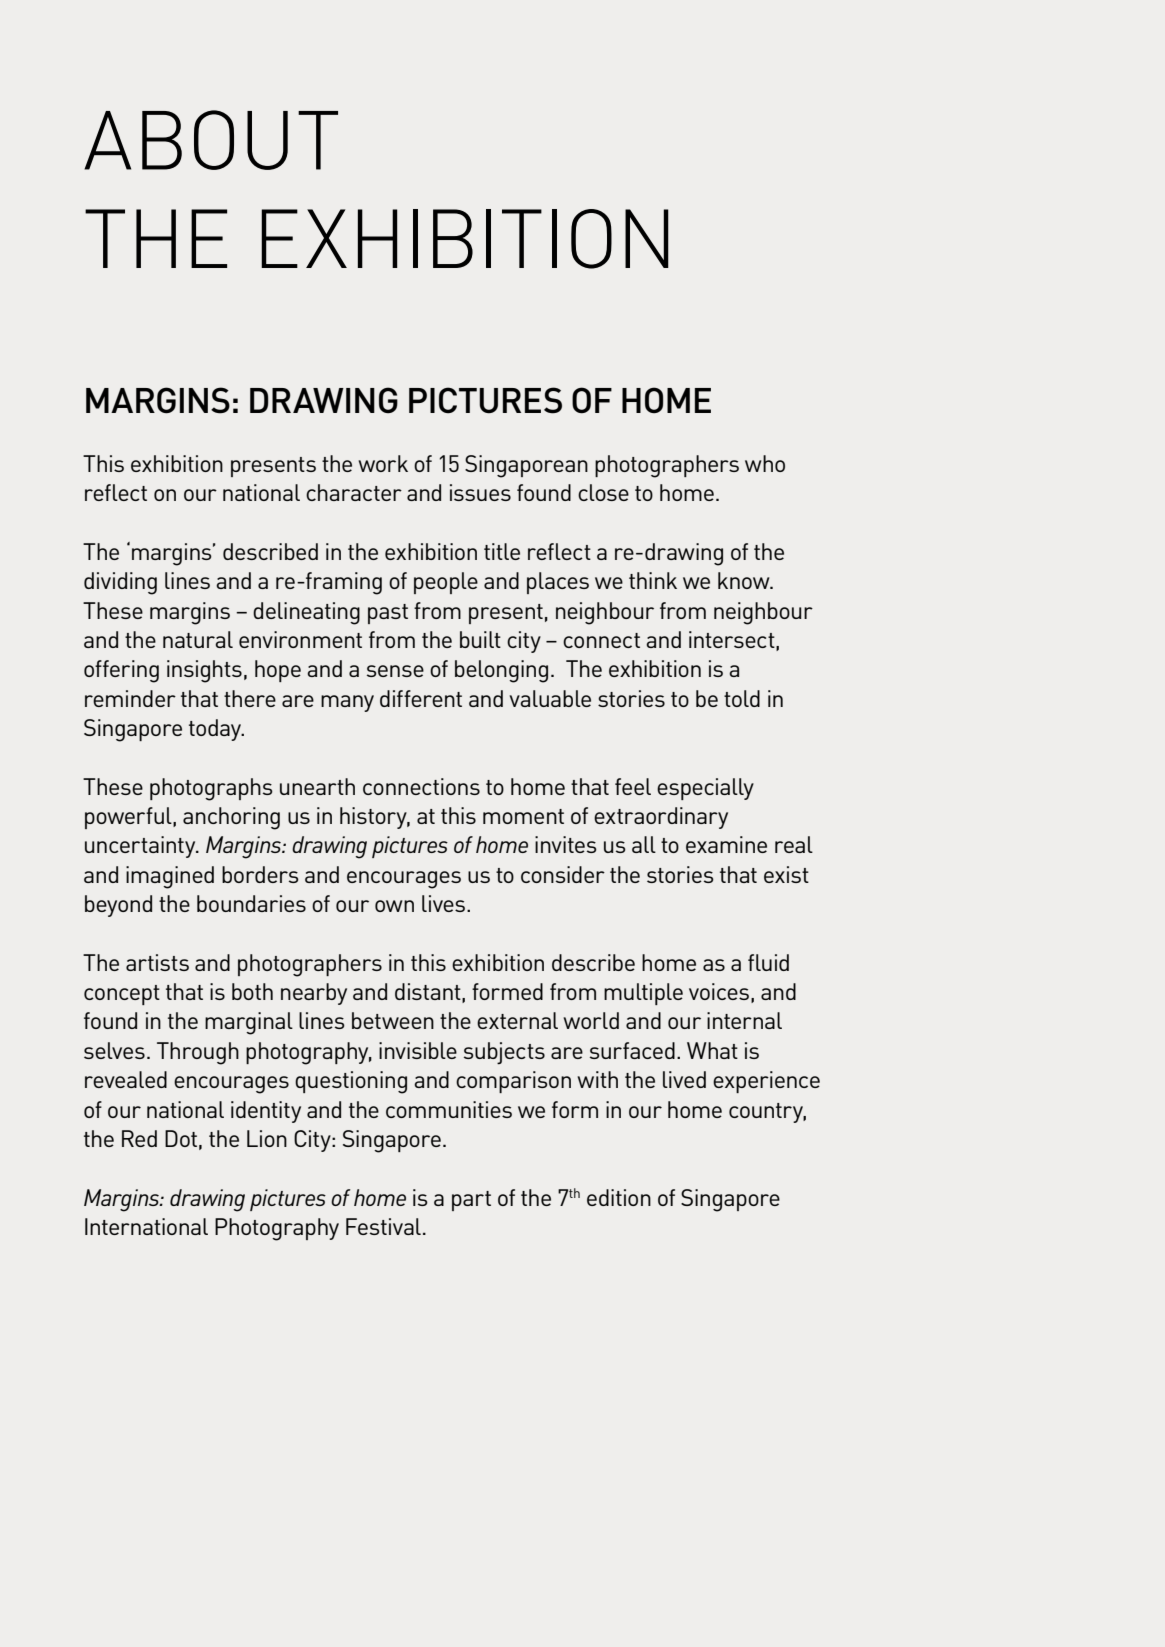  I want to click on artists, so click(157, 962).
